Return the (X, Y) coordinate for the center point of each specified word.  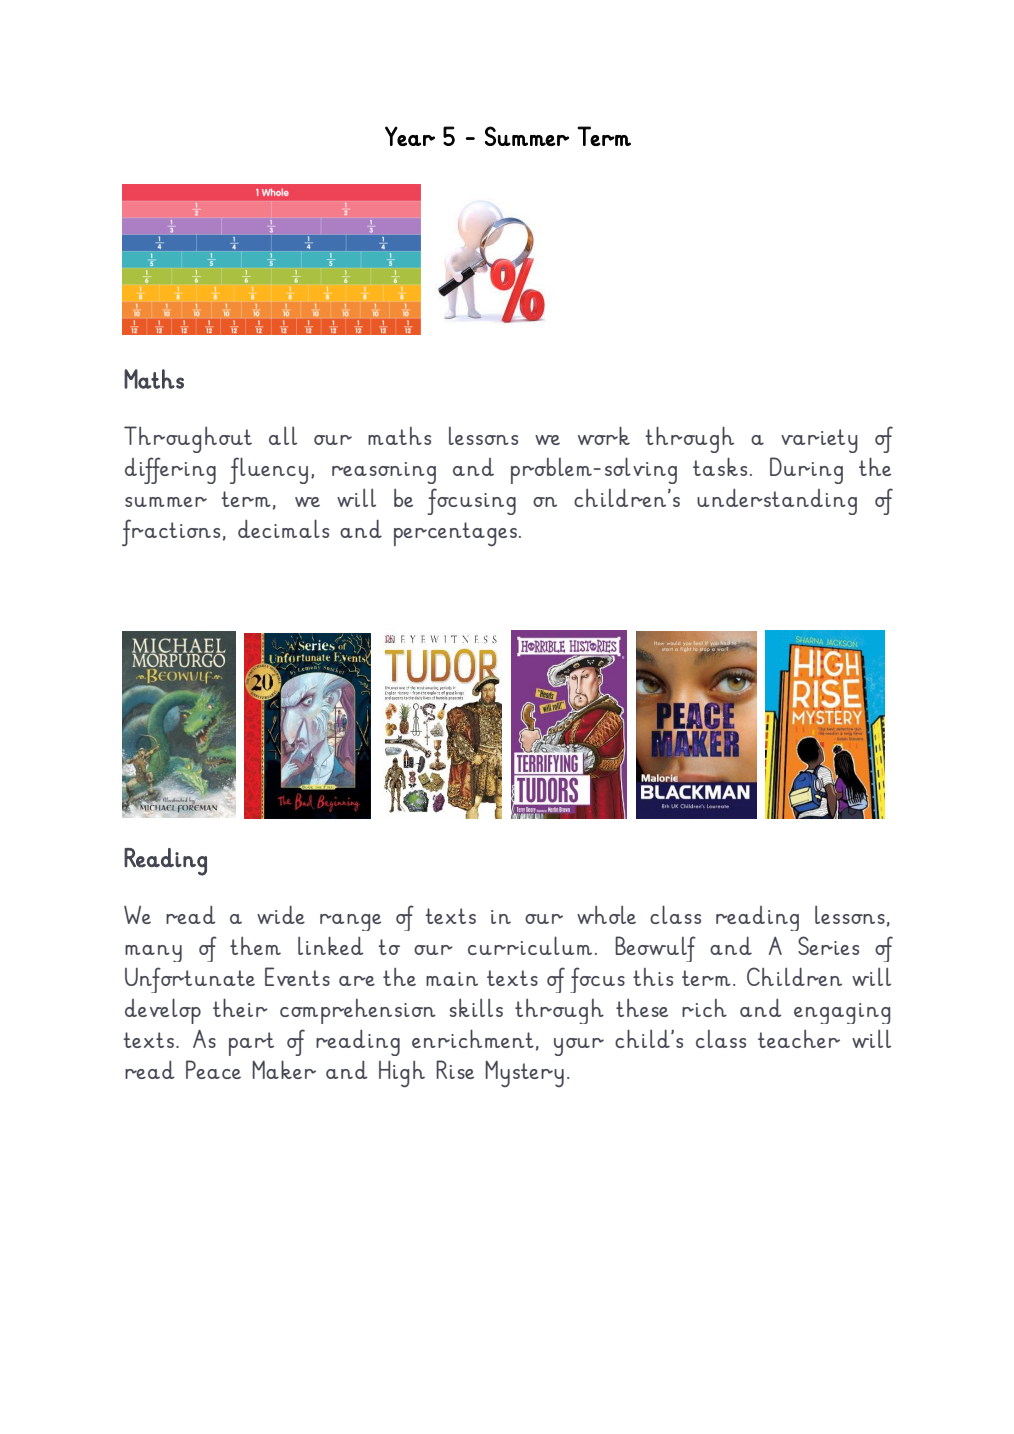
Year (410, 136)
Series (828, 945)
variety (819, 441)
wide (281, 914)
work (604, 435)
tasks (720, 466)
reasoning (384, 473)
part (251, 1044)
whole (606, 915)
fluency (269, 470)
